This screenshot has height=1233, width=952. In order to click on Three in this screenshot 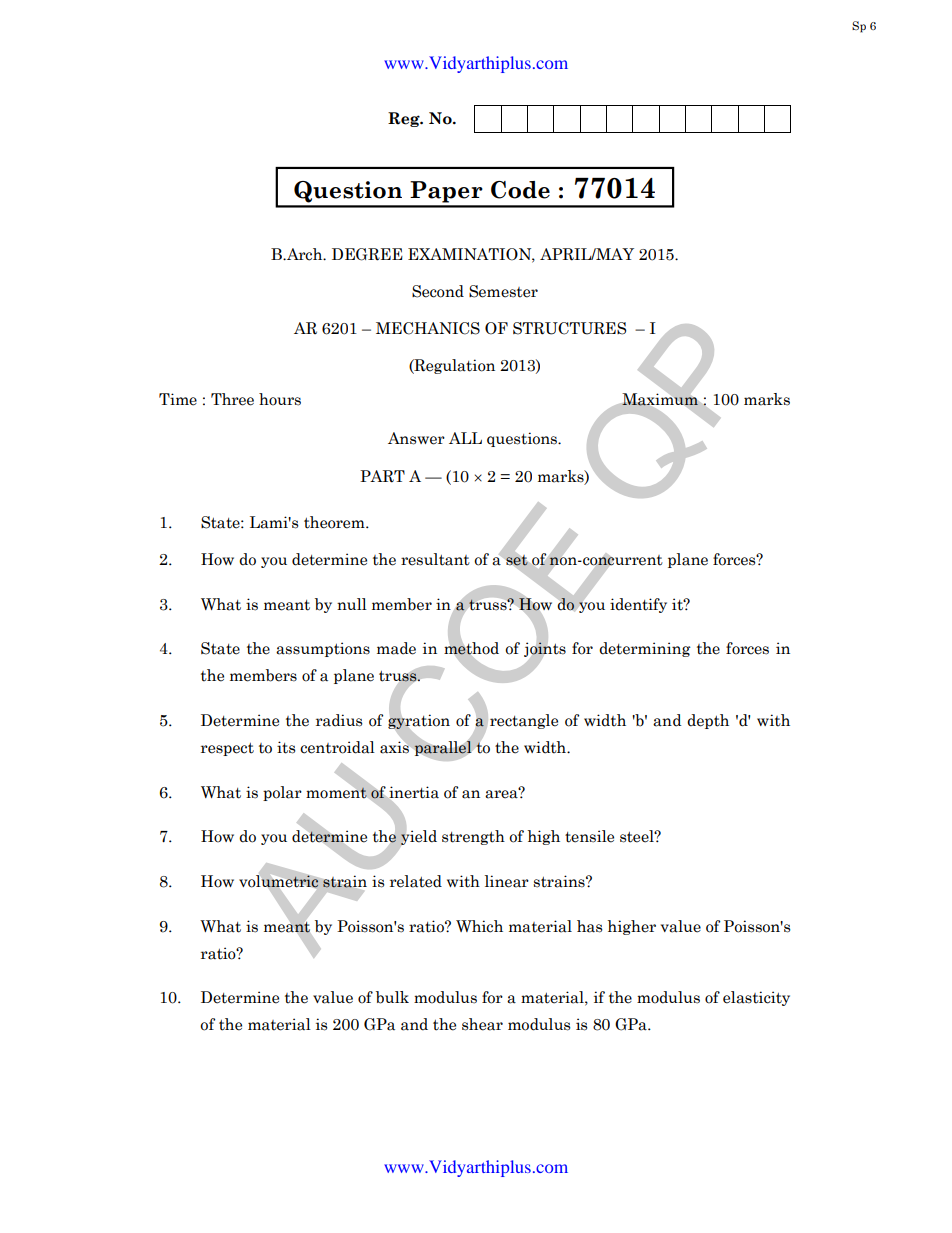, I will do `click(232, 399)`.
